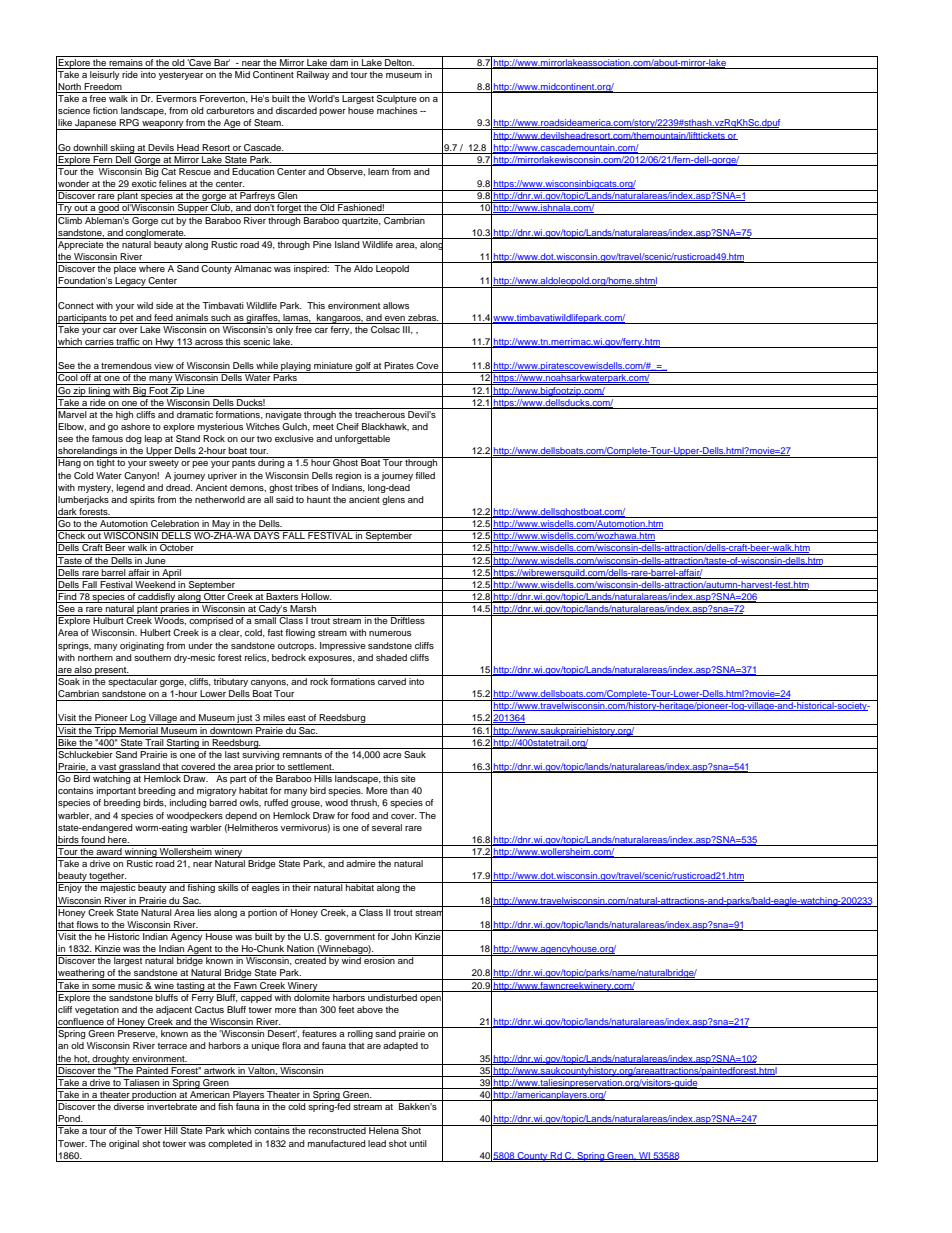 This document has height=1233, width=952. Describe the element at coordinates (397, 110) in the document. I see `machines` at that location.
